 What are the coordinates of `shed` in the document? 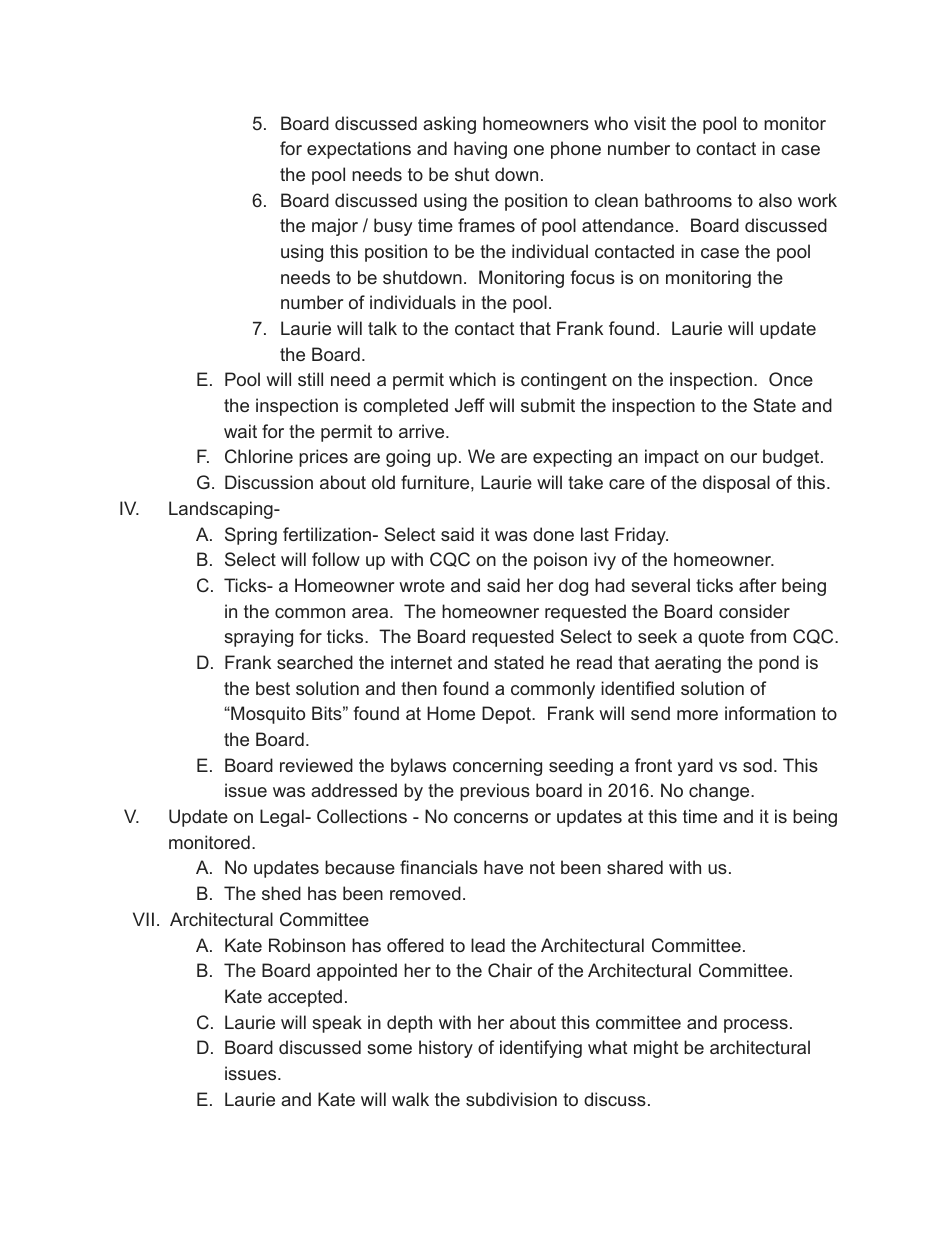 It's located at (281, 893).
